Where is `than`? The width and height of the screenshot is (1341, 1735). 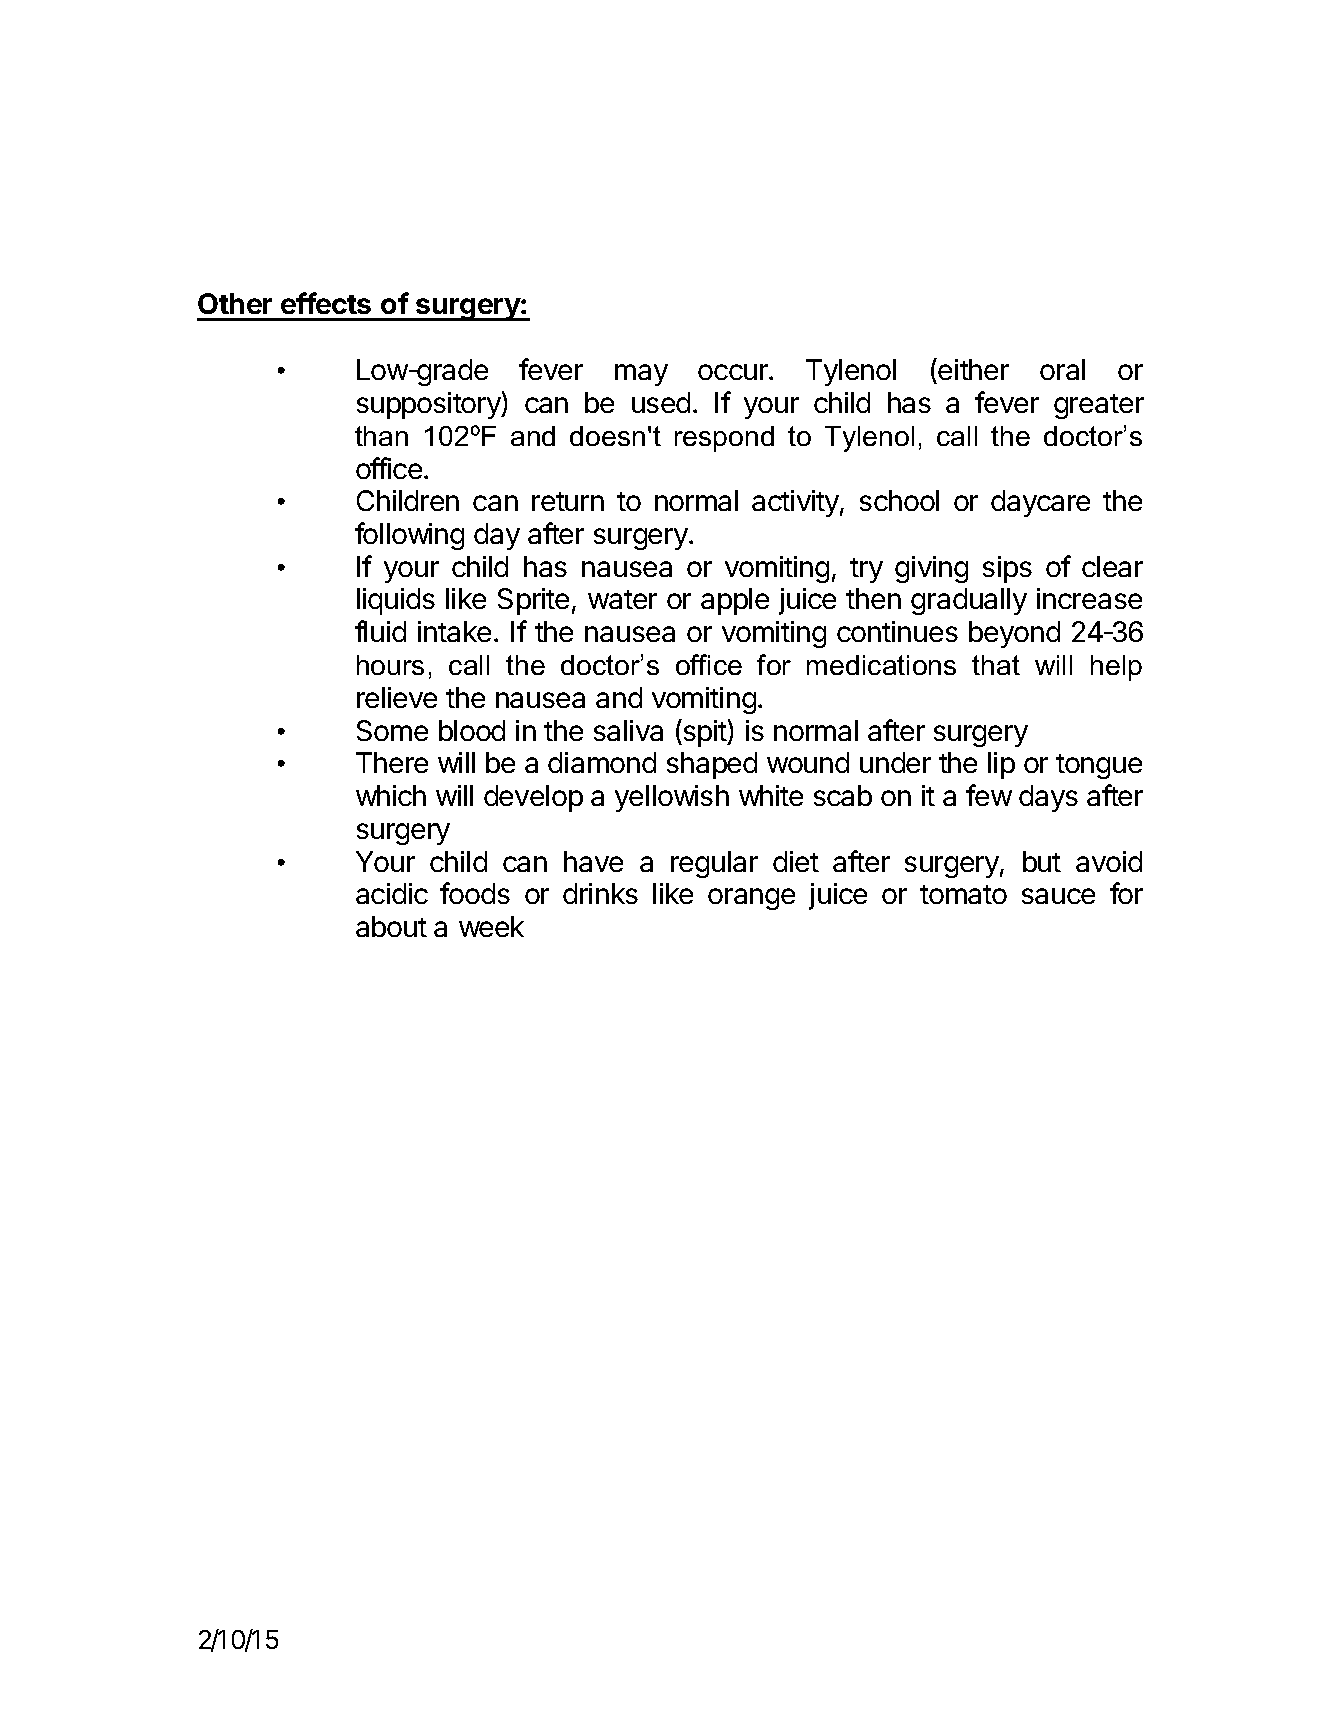 than is located at coordinates (381, 436).
